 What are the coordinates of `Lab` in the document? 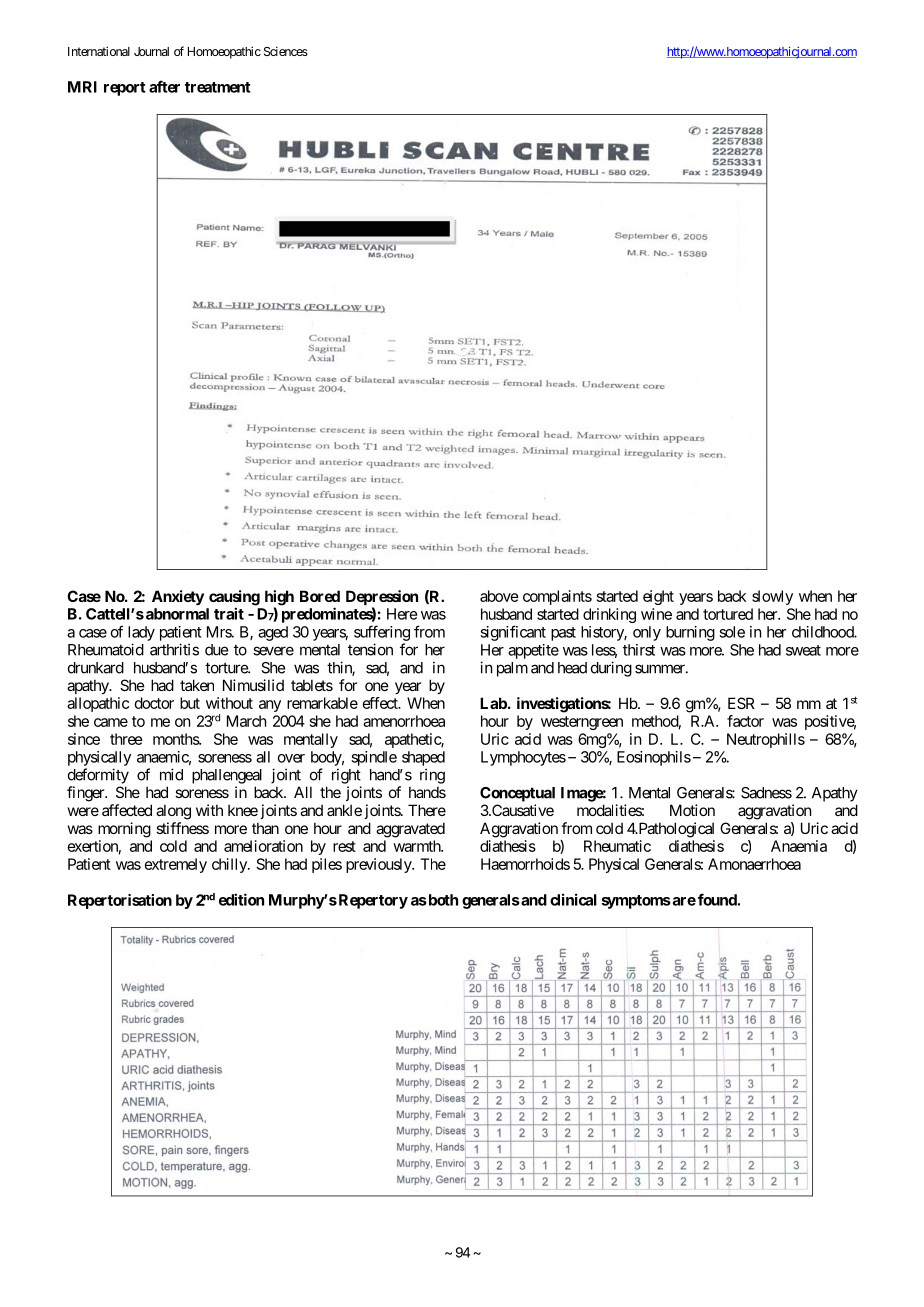 It's located at (493, 703).
